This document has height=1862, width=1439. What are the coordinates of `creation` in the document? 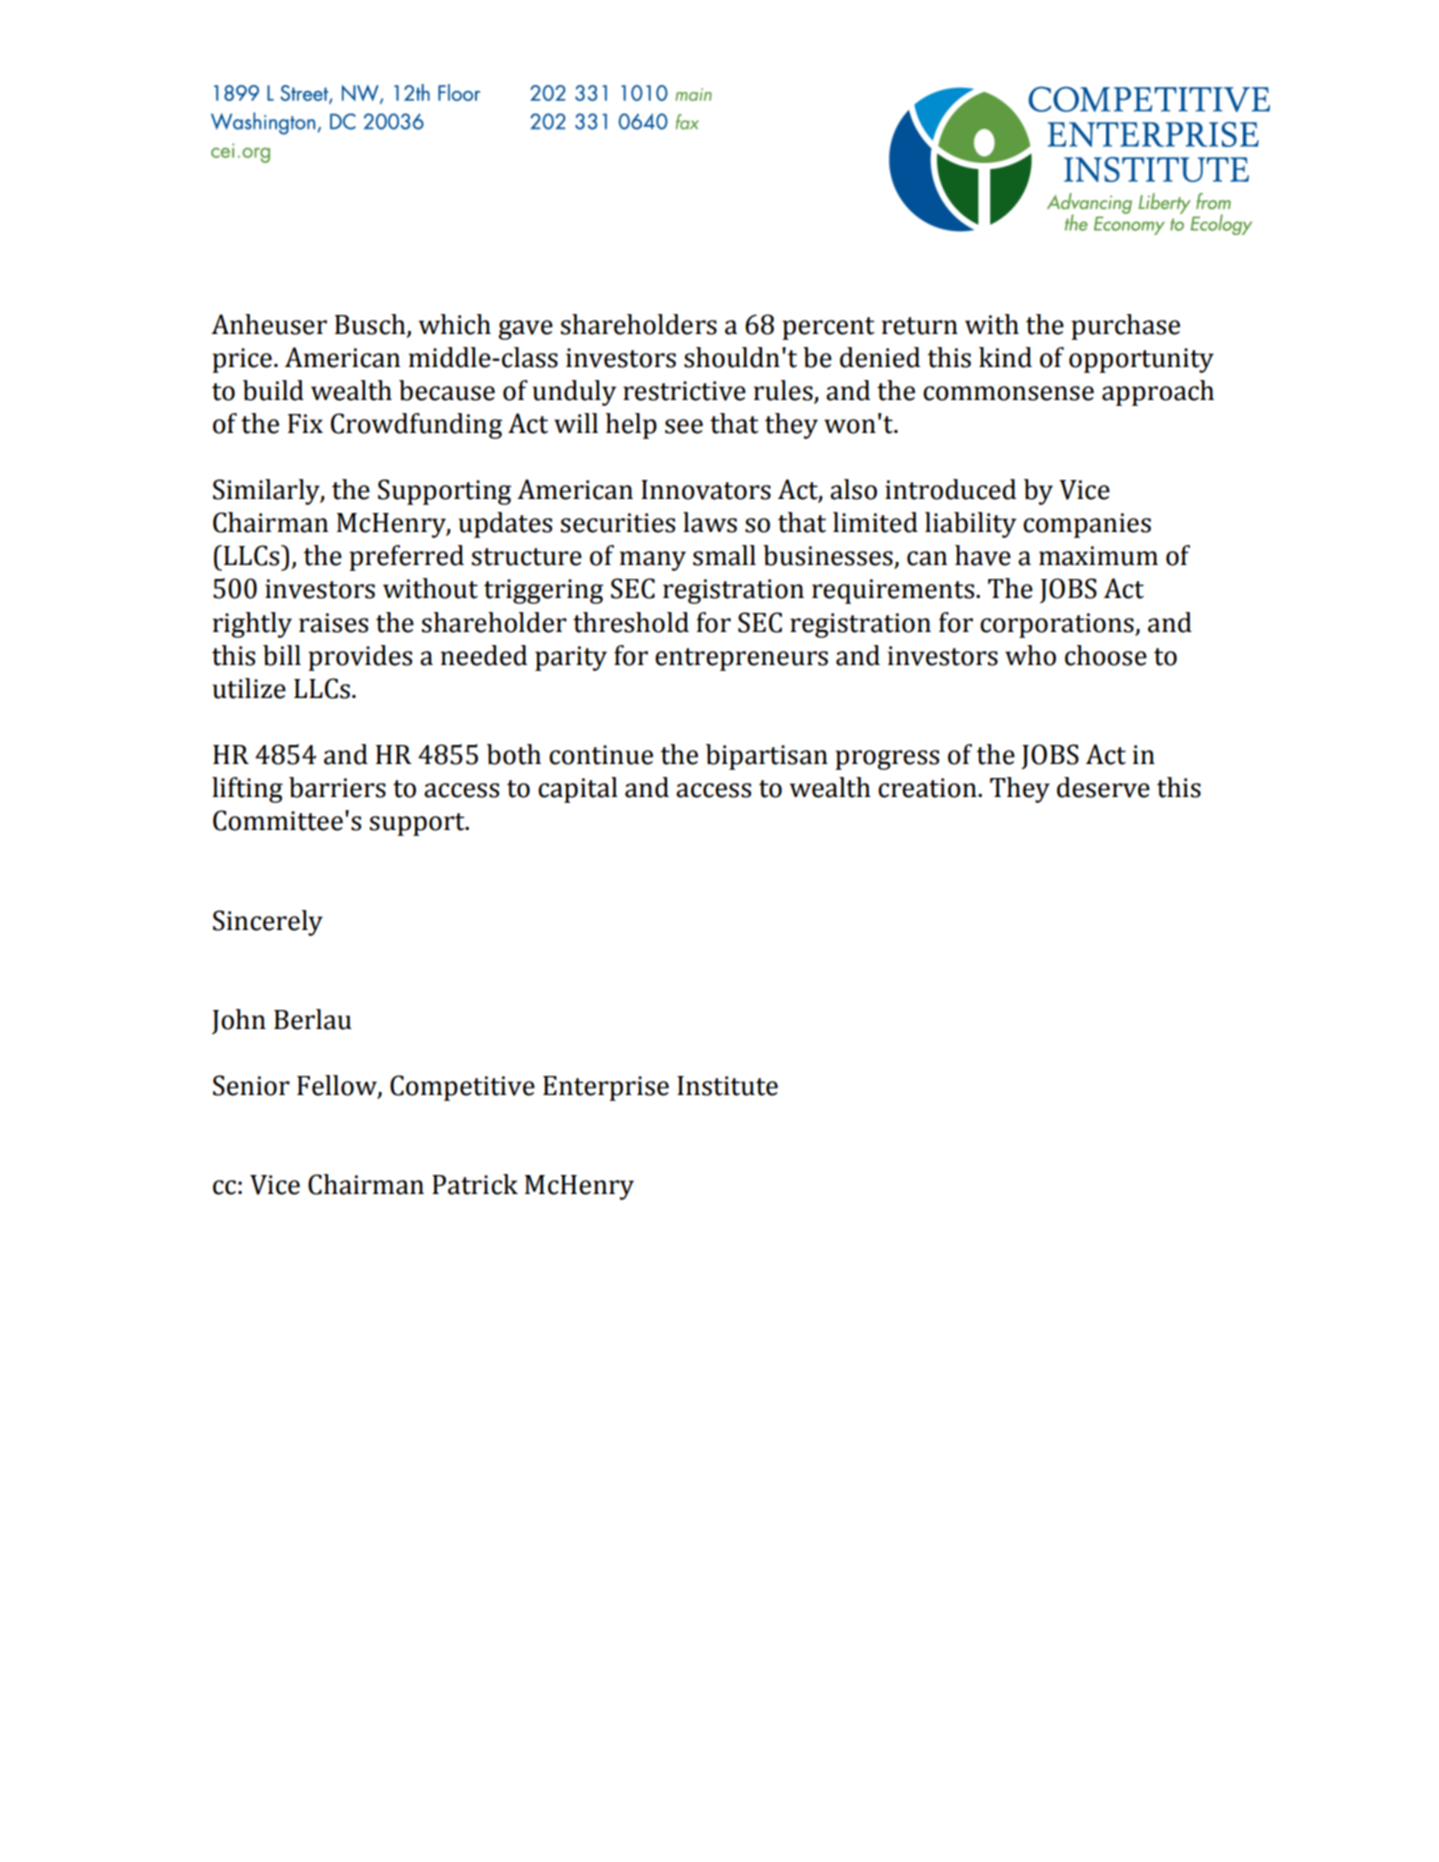 It's located at (928, 788).
